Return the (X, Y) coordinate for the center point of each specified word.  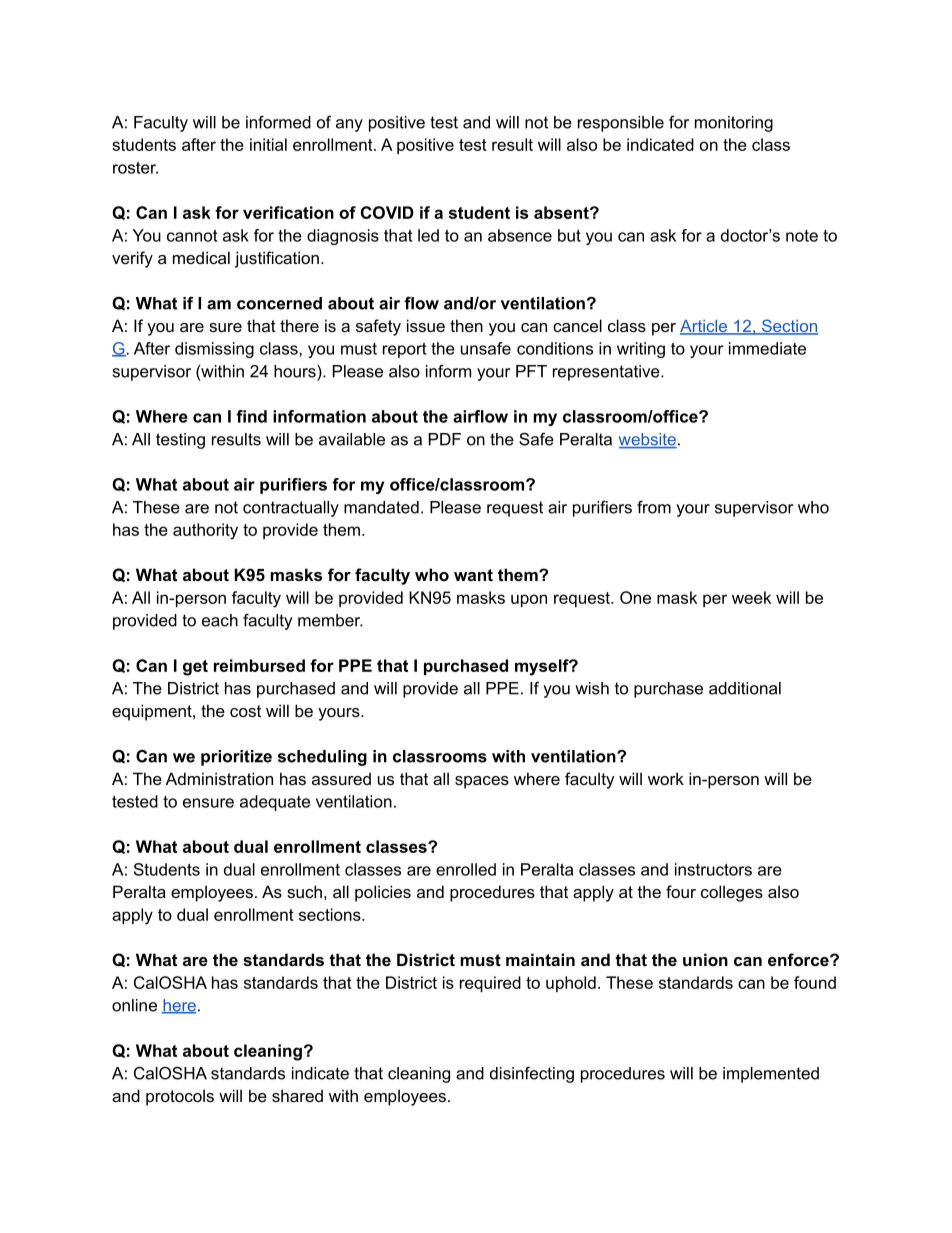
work (666, 778)
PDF (445, 439)
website (648, 440)
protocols (180, 1097)
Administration (219, 778)
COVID (387, 212)
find (251, 416)
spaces (482, 782)
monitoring (734, 124)
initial (268, 144)
